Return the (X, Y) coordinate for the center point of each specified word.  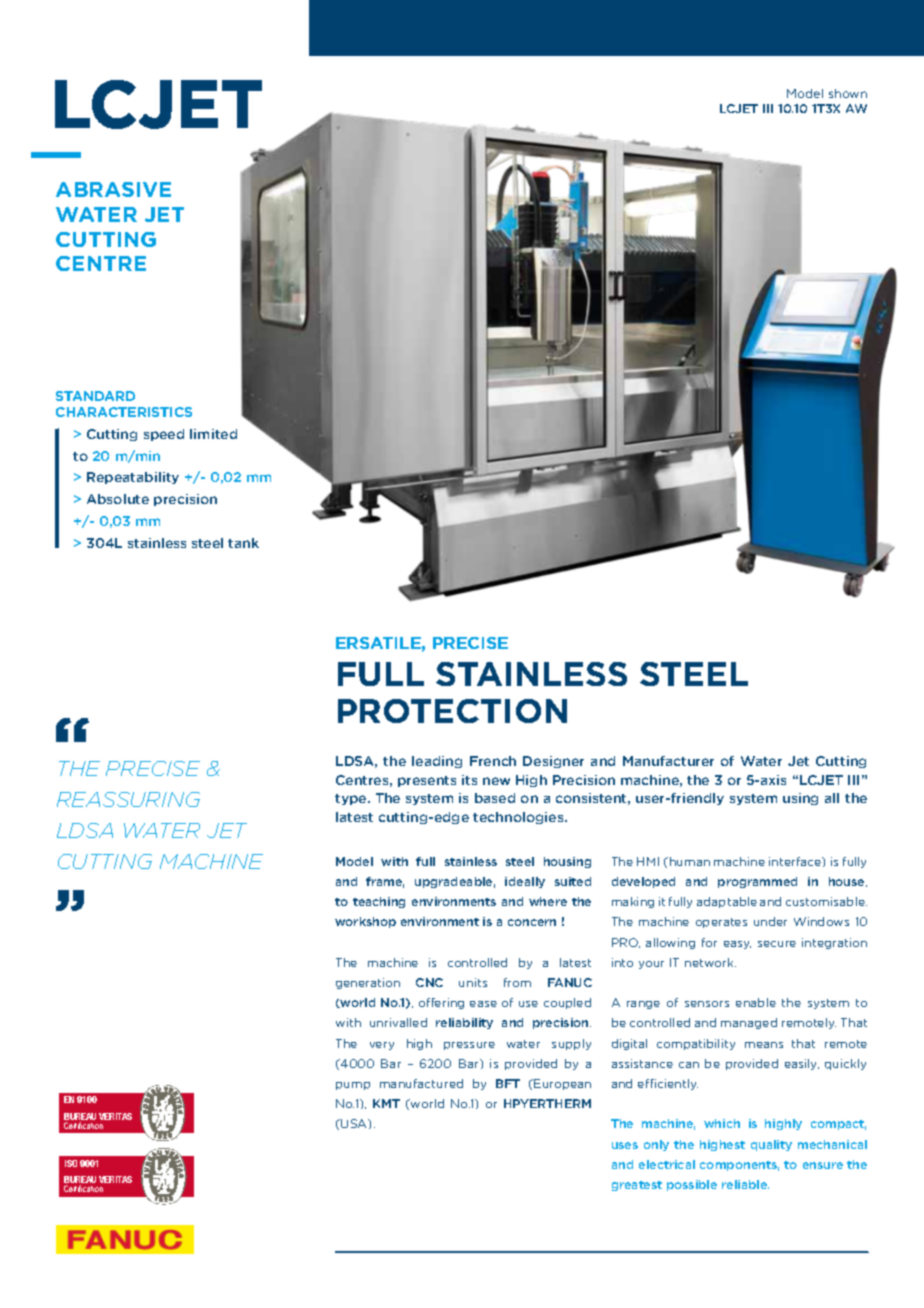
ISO (71, 1163)
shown (848, 93)
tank (243, 543)
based (495, 798)
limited (213, 434)
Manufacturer (668, 761)
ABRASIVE (113, 189)
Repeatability (133, 478)
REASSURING (128, 799)
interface (796, 862)
